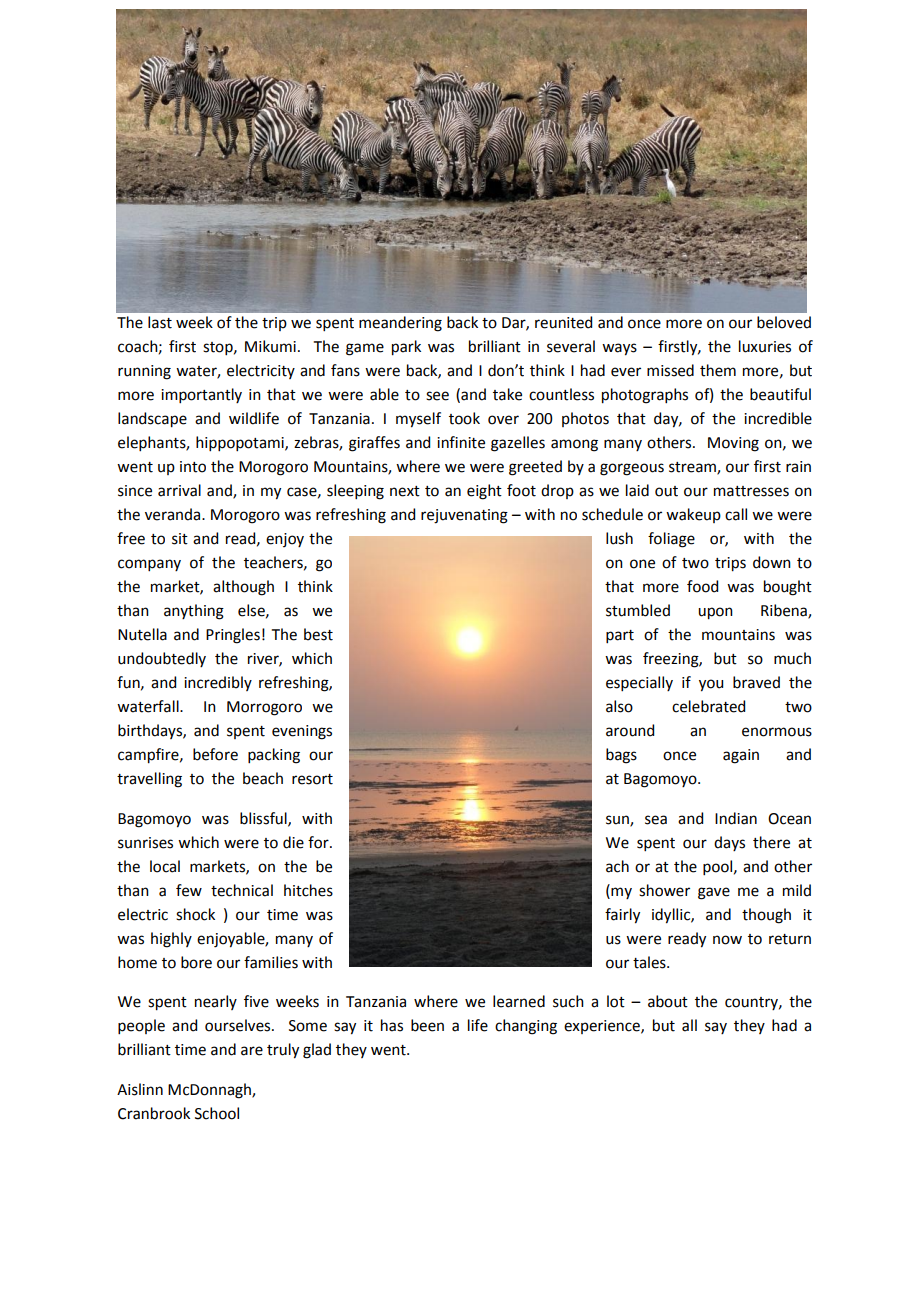  What do you see at coordinates (427, 1025) in the document?
I see `been` at bounding box center [427, 1025].
